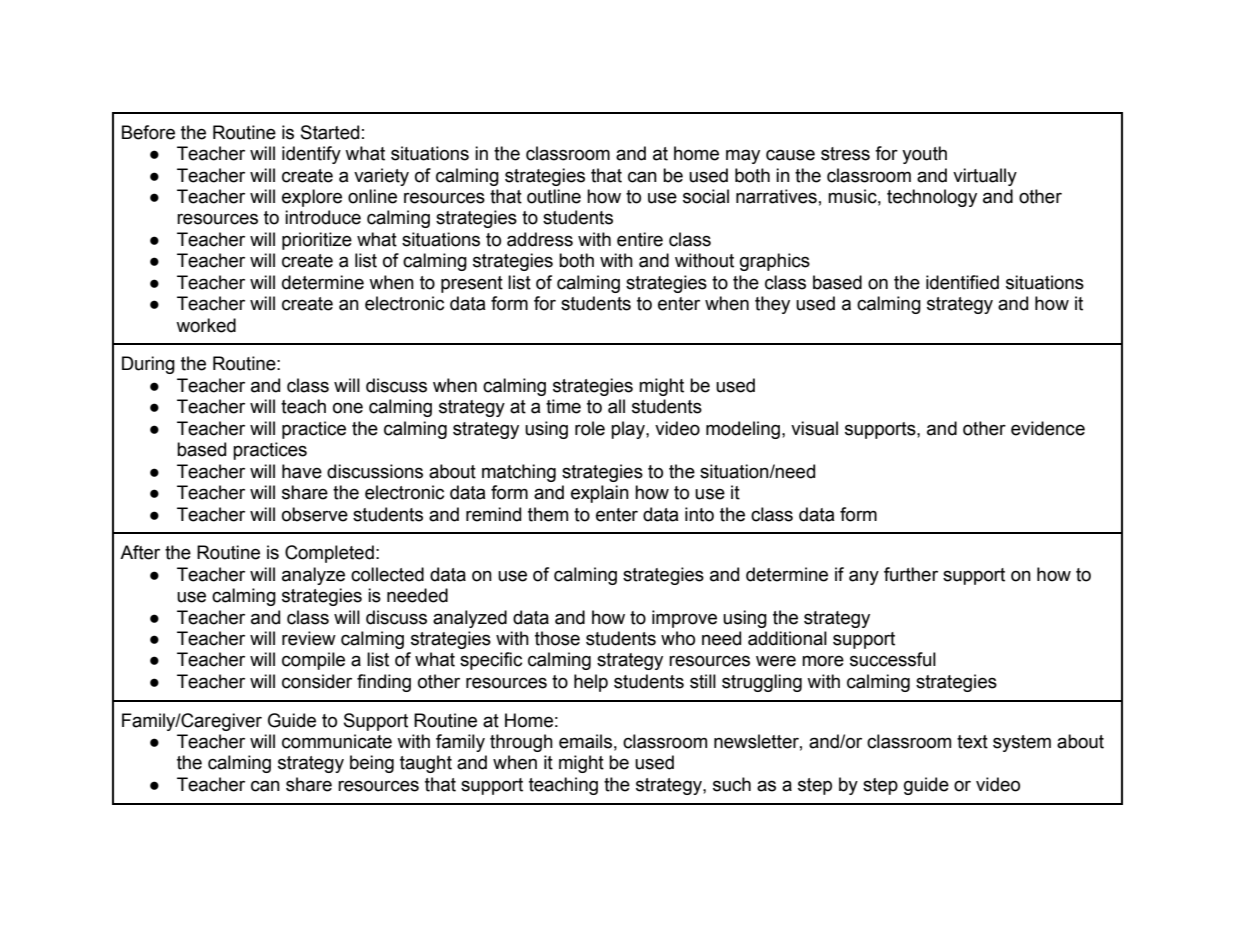  What do you see at coordinates (311, 155) in the screenshot?
I see `identify` at bounding box center [311, 155].
